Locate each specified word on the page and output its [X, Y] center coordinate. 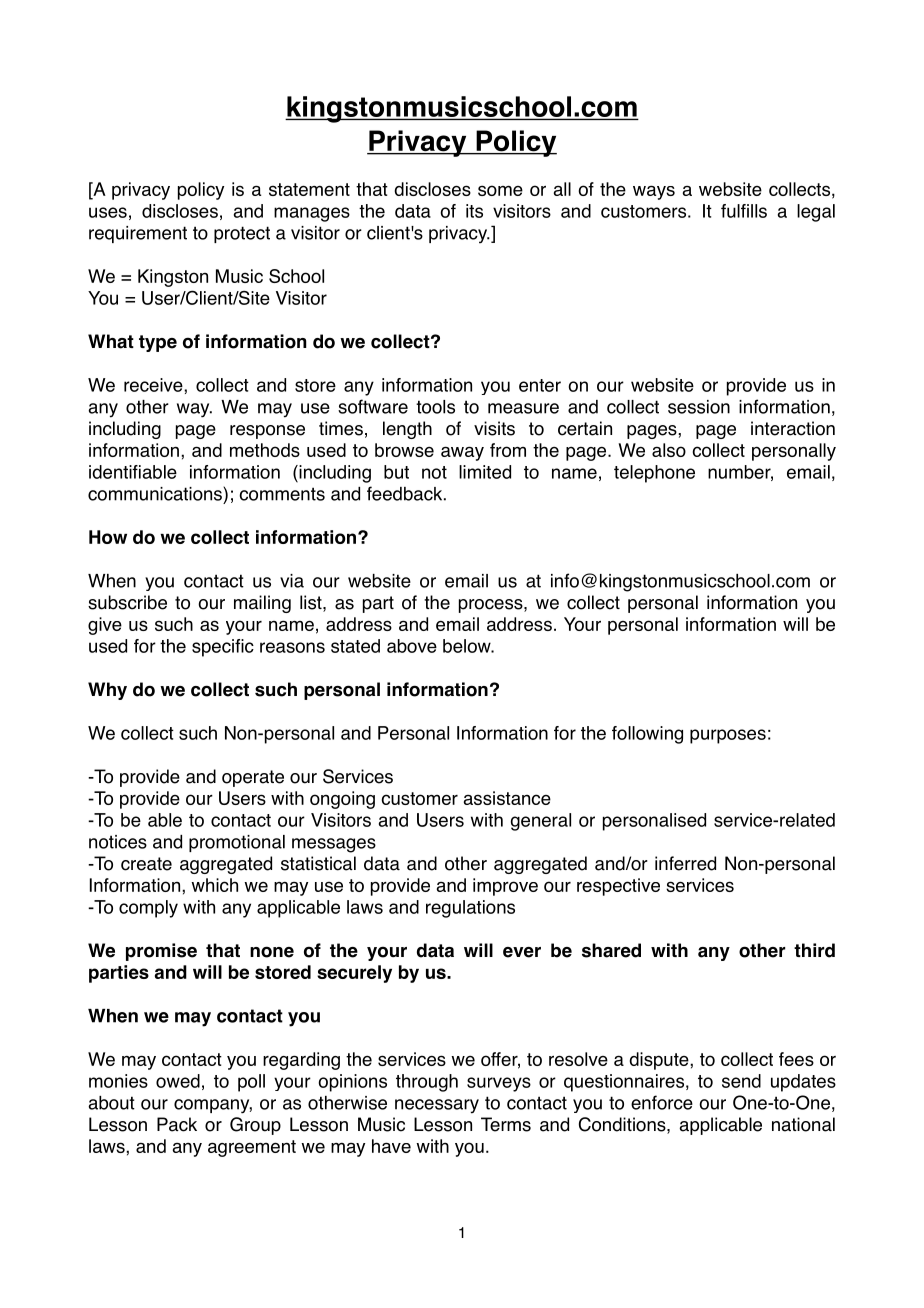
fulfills [744, 211]
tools [435, 407]
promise [161, 952]
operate [253, 778]
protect [242, 234]
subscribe [127, 602]
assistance [507, 798]
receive [154, 385]
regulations [470, 909]
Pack [177, 1124]
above [412, 646]
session [699, 407]
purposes [728, 736]
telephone [654, 474]
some [500, 190]
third [814, 950]
